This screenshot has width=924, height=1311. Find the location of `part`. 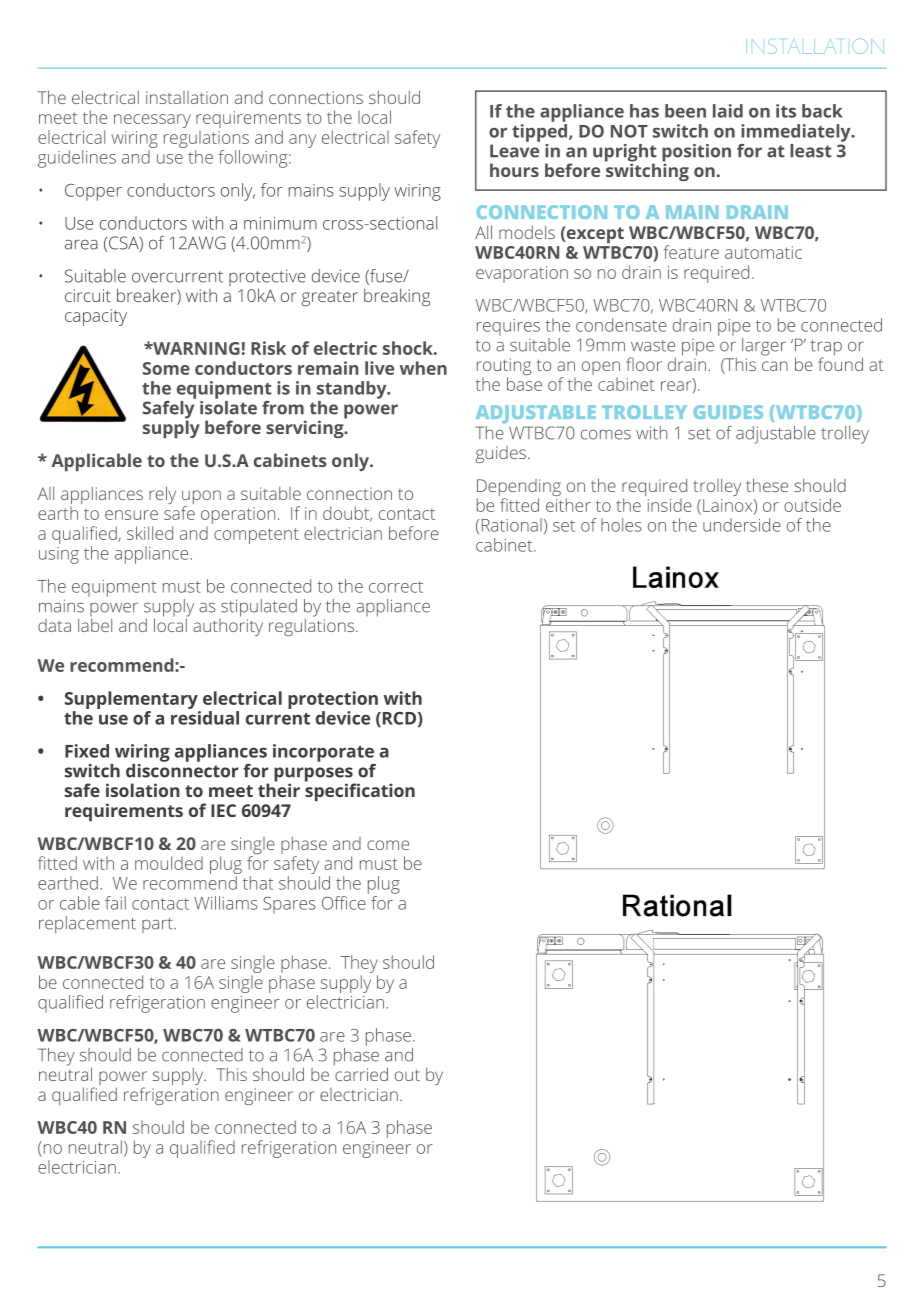

part is located at coordinates (158, 925).
